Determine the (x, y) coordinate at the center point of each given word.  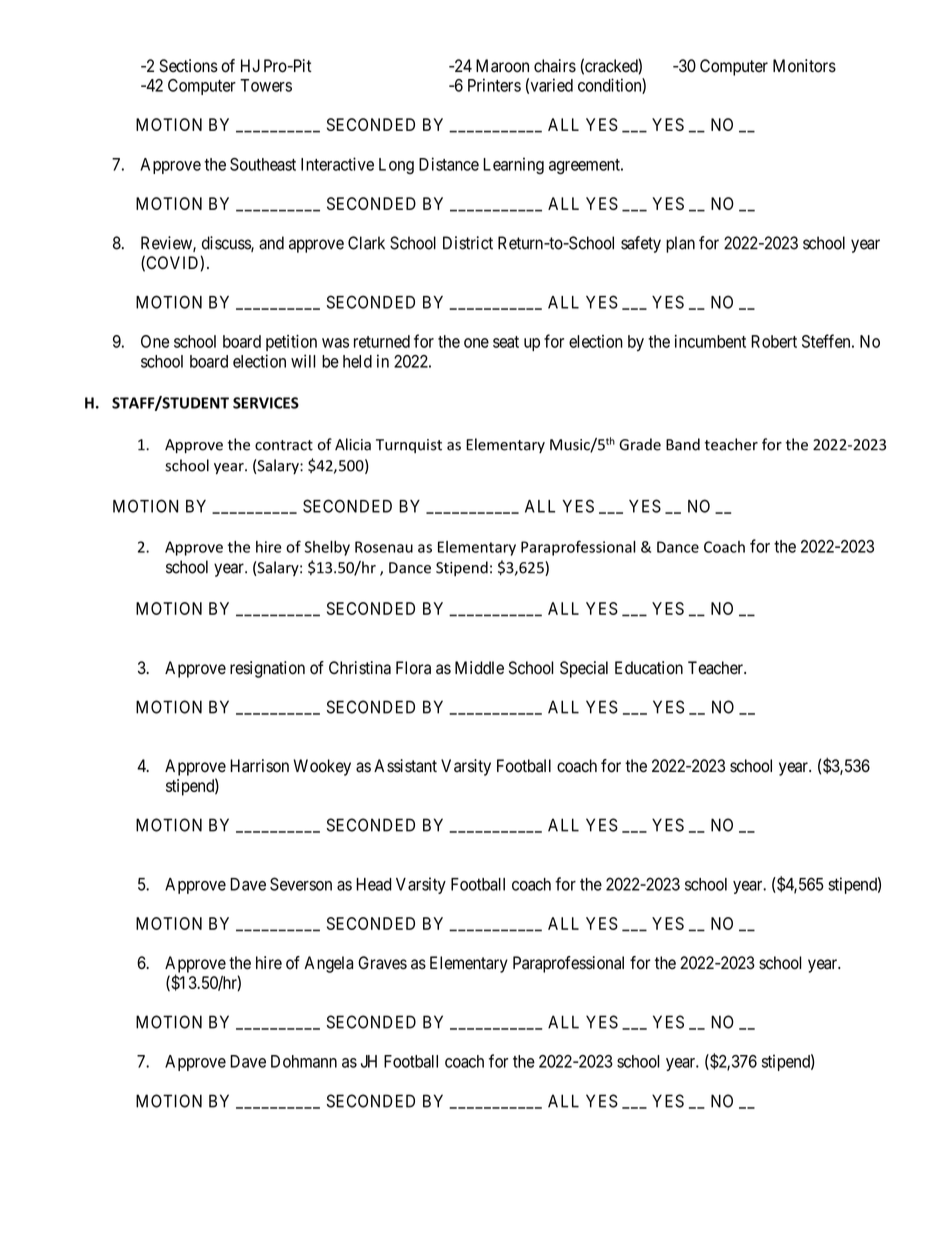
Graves (382, 963)
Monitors (804, 66)
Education (649, 668)
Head (374, 884)
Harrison (259, 766)
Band (683, 444)
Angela (328, 964)
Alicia (353, 444)
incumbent (710, 341)
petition (291, 343)
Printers (494, 85)
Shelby (327, 548)
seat (506, 342)
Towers (266, 85)
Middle (479, 668)
